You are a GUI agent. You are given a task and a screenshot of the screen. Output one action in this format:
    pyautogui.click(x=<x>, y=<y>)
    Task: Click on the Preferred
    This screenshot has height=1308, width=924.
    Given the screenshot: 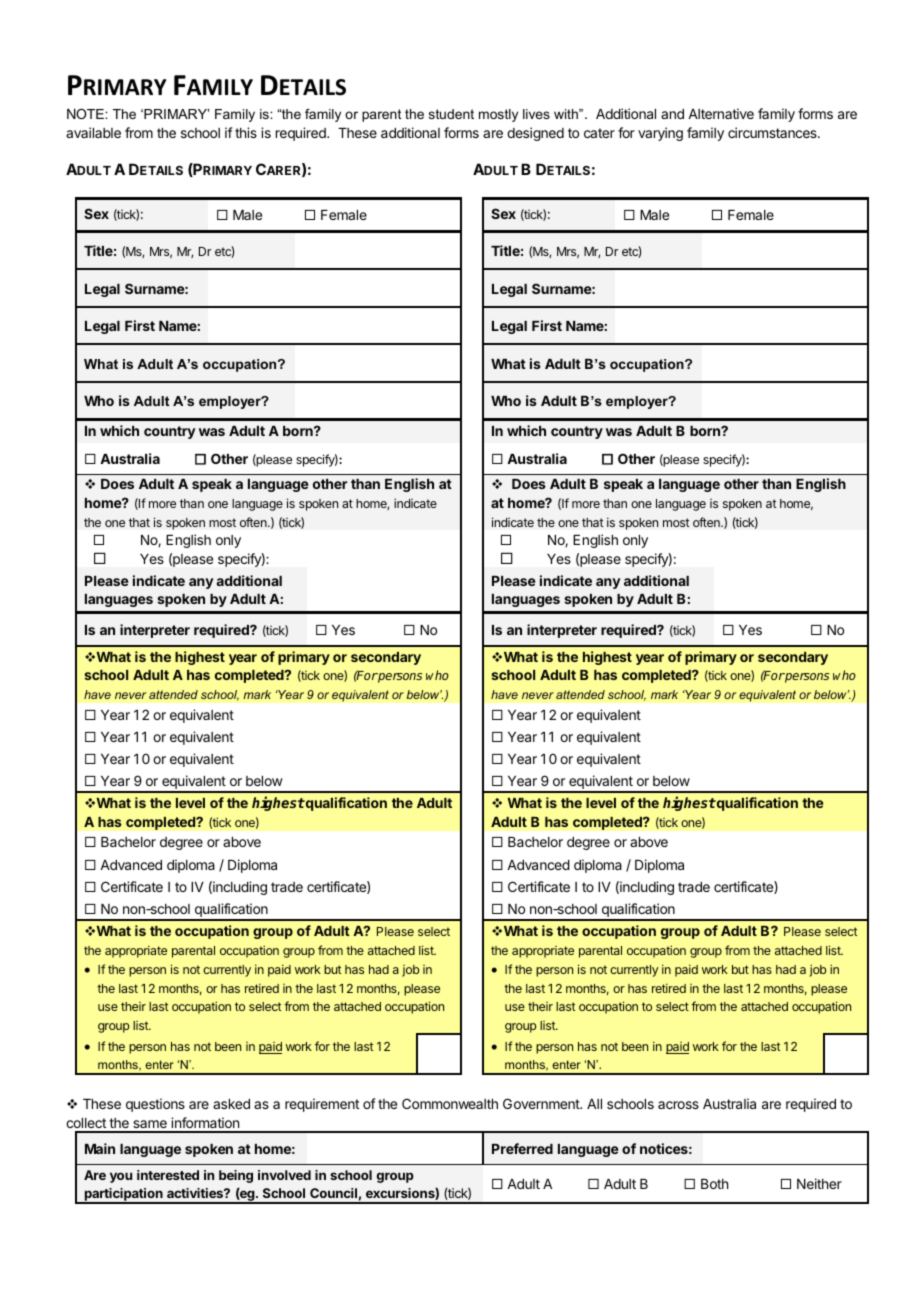 What is the action you would take?
    pyautogui.click(x=522, y=1148)
